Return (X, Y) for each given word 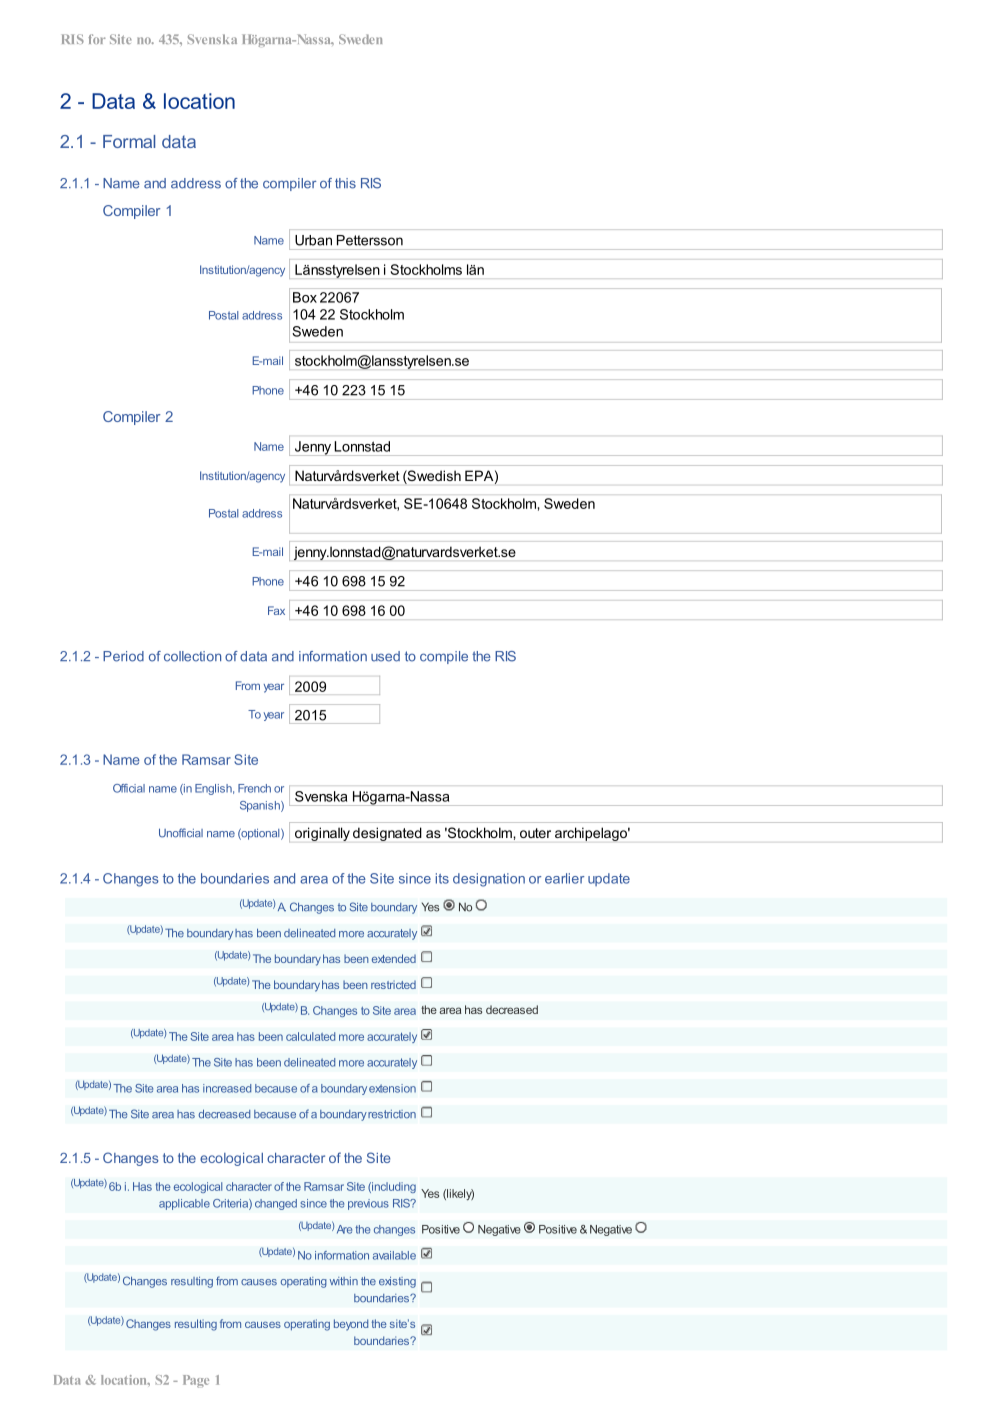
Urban (313, 240)
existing (397, 1282)
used (385, 656)
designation (489, 880)
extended (394, 958)
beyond (351, 1325)
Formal (129, 141)
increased (227, 1088)
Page (196, 1381)
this (345, 183)
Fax (276, 610)
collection (192, 656)
